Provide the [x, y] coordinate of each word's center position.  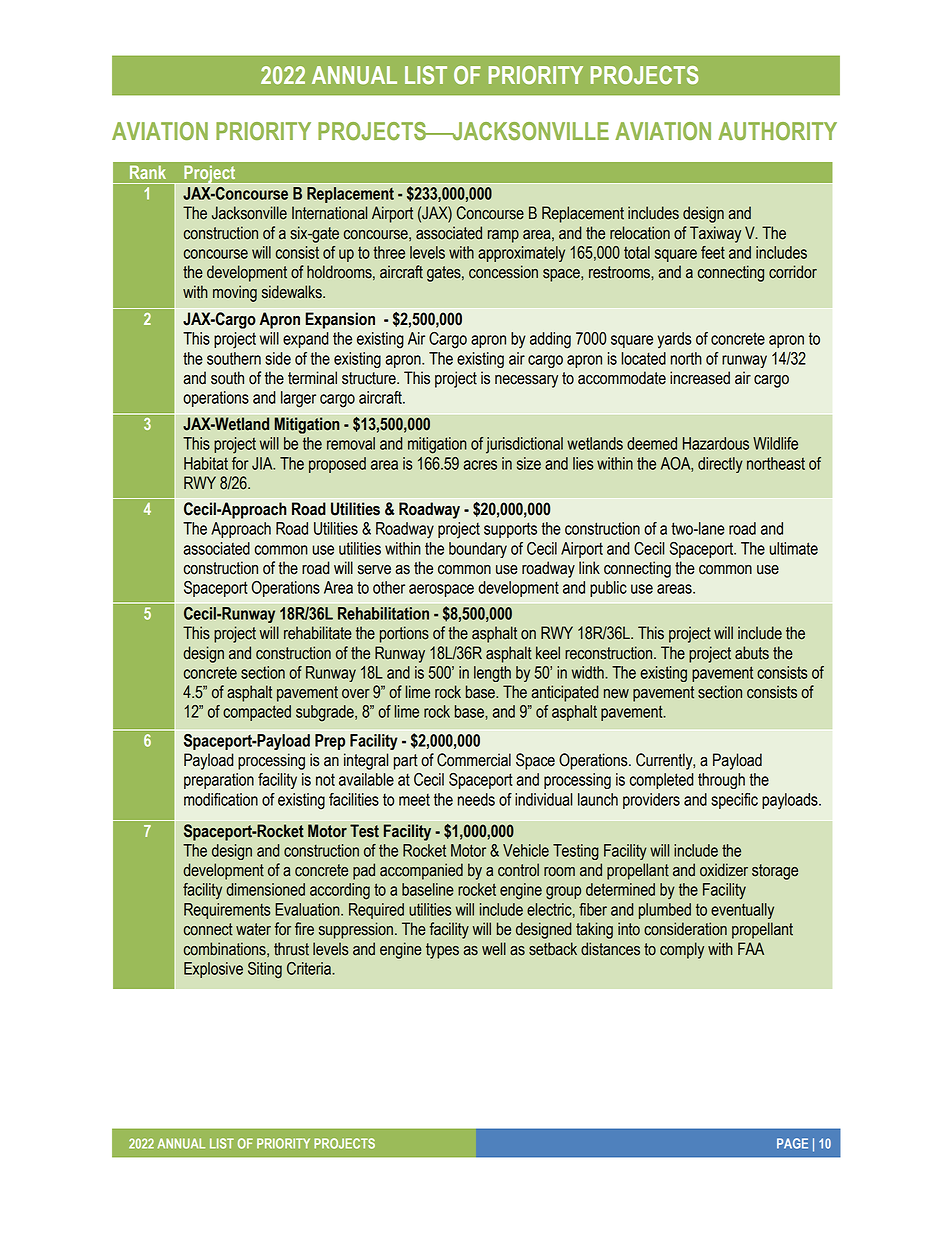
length [492, 674]
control [518, 870]
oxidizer [724, 870]
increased [700, 378]
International [329, 213]
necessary [526, 381]
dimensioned [265, 889]
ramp [503, 236]
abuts [752, 653]
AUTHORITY [777, 131]
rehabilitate [318, 633]
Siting [265, 970]
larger [298, 399]
